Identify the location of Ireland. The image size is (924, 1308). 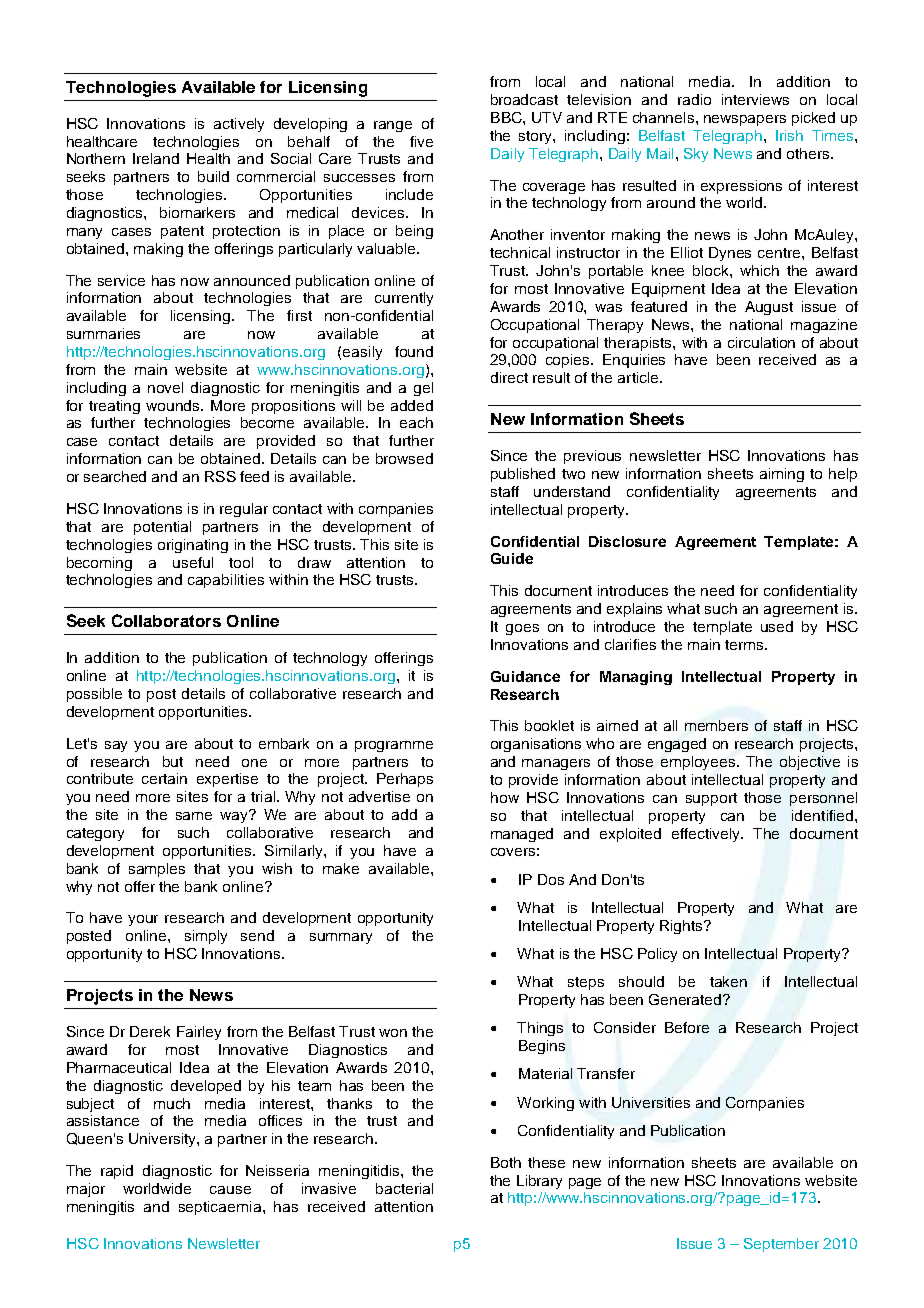
(156, 158).
